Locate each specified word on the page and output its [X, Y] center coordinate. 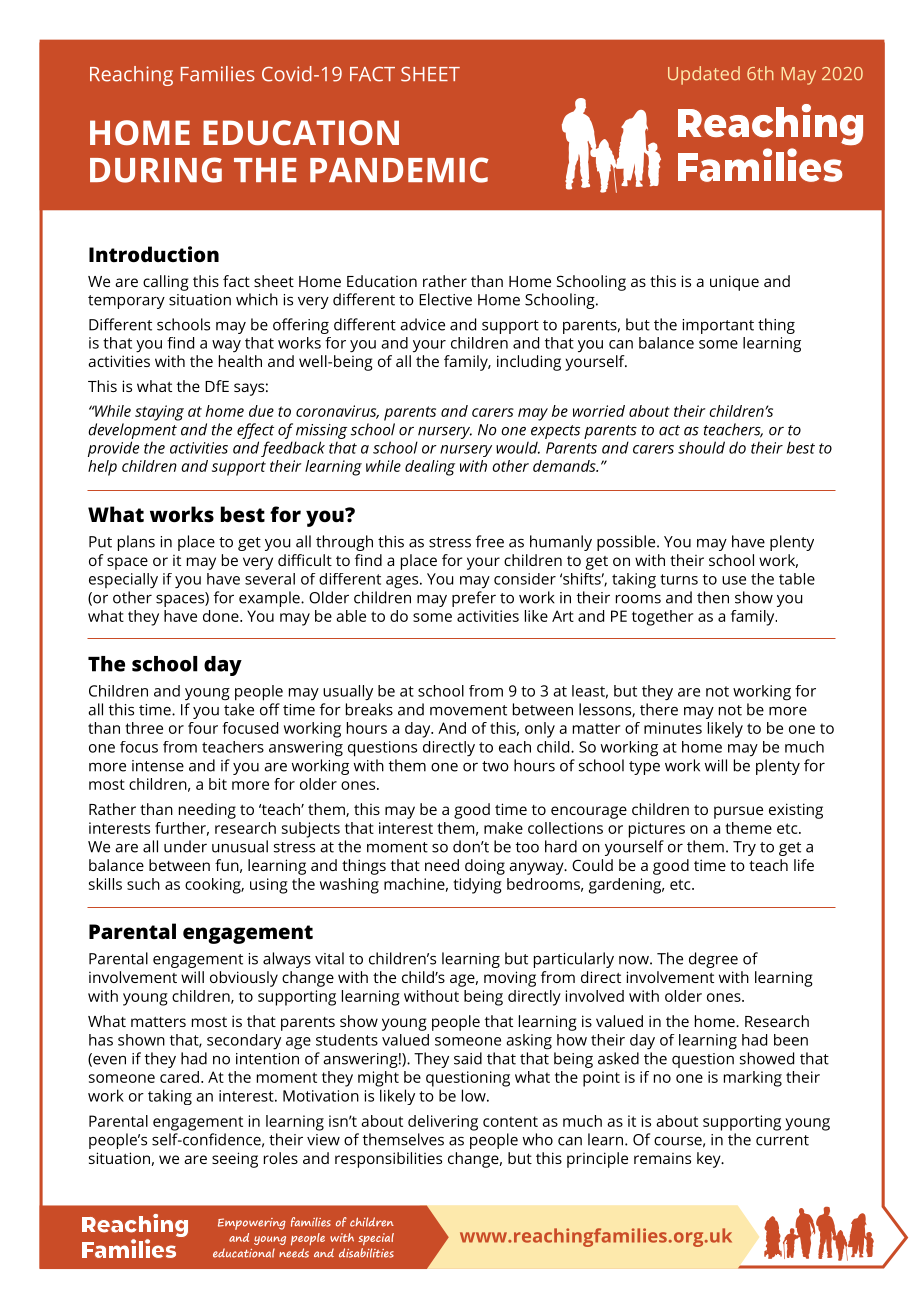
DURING [156, 170]
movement [468, 710]
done [222, 616]
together [663, 618]
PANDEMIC [399, 170]
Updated [704, 75]
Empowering [252, 1224]
